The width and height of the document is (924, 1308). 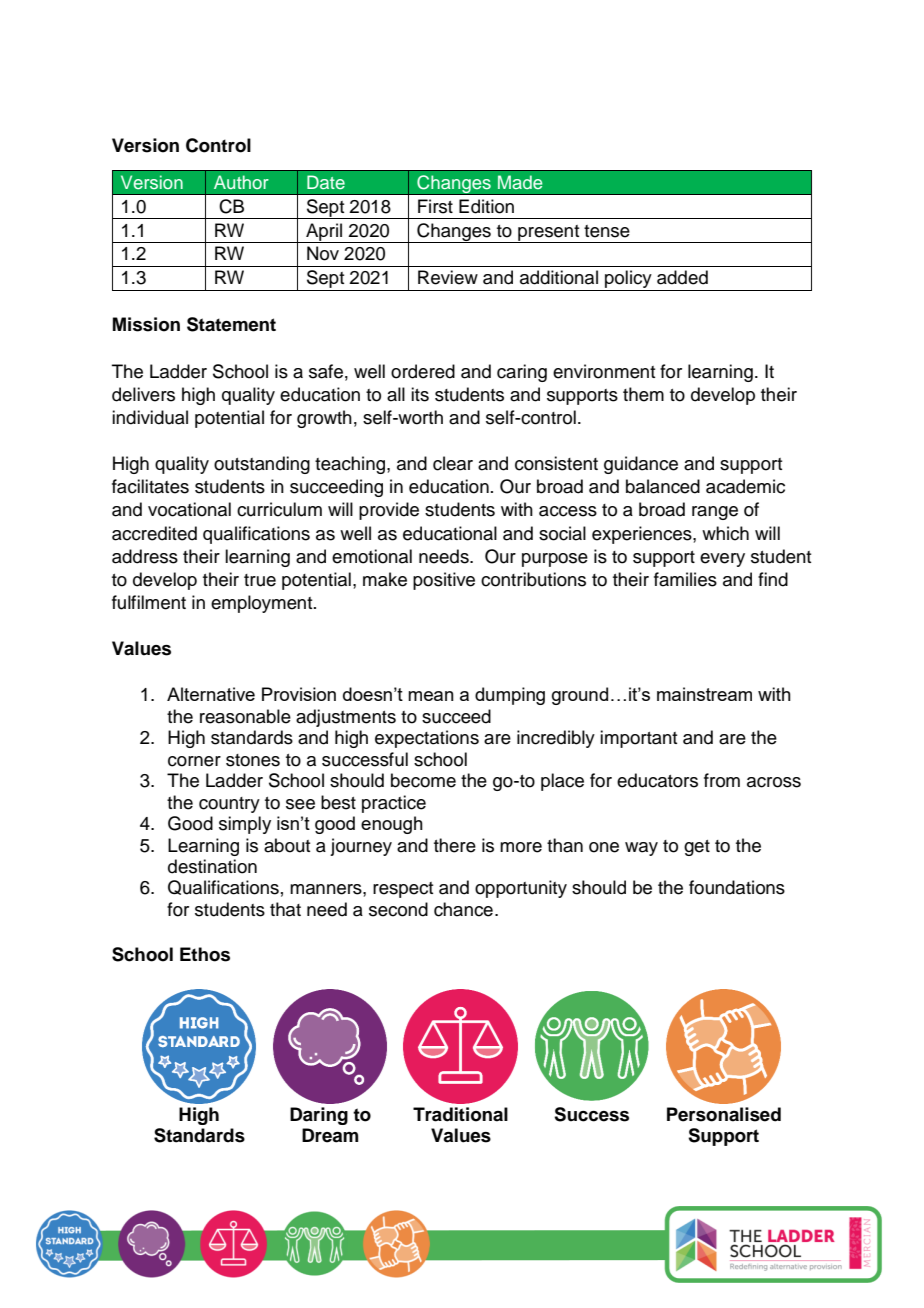 What do you see at coordinates (715, 513) in the document?
I see `range` at bounding box center [715, 513].
